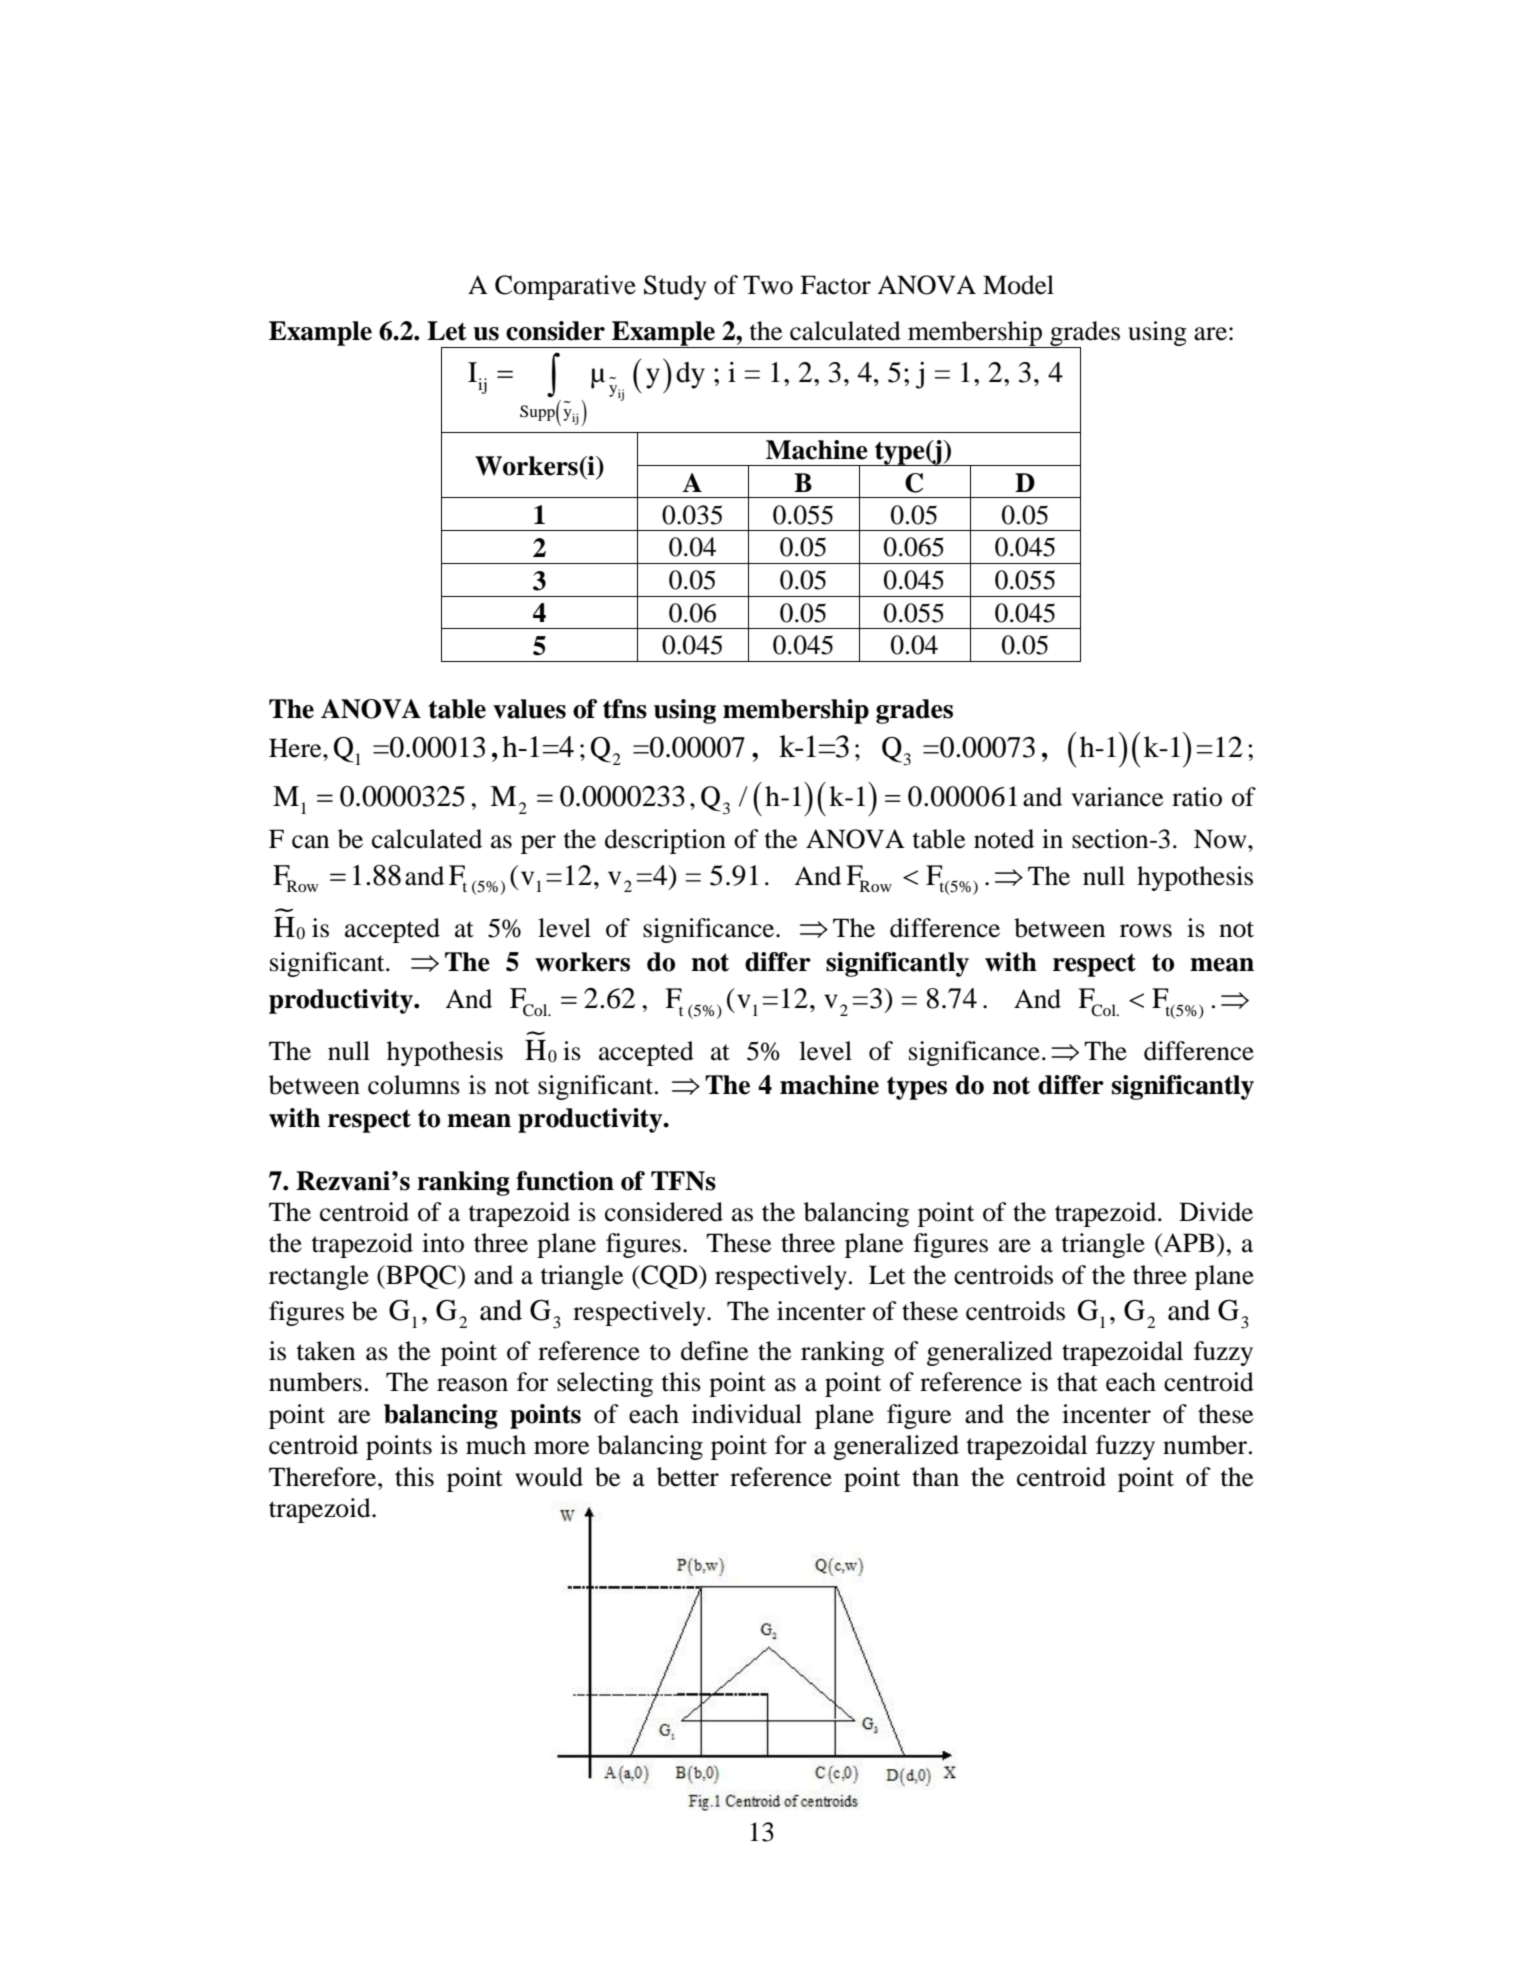  Describe the element at coordinates (1146, 931) in the screenshot. I see `rows` at that location.
